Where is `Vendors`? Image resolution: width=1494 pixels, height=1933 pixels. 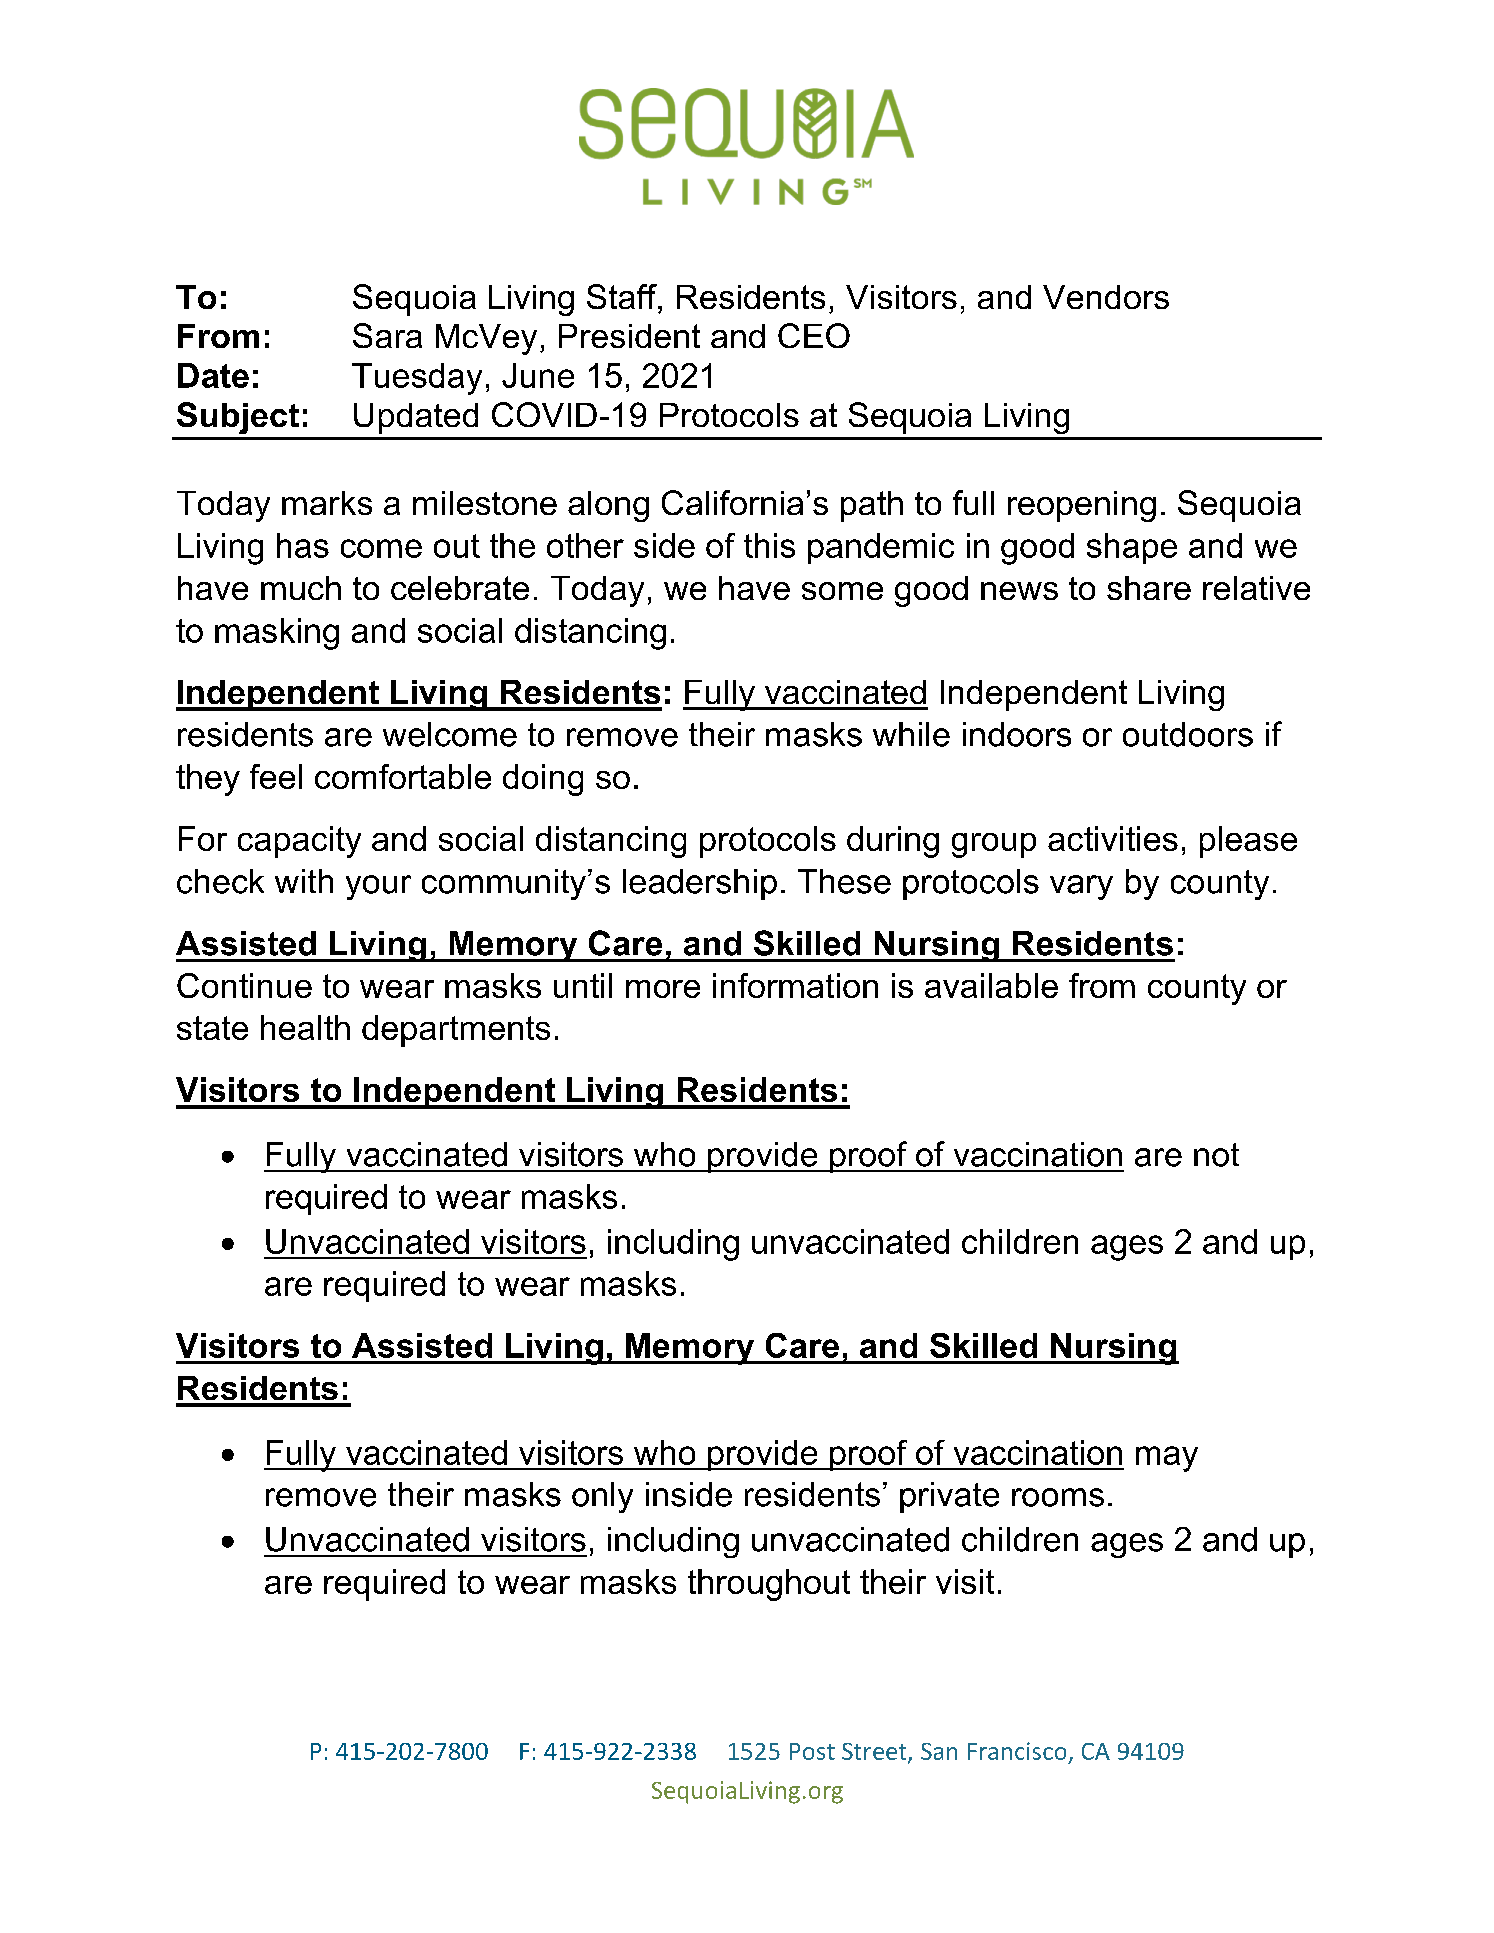 Vendors is located at coordinates (1106, 297).
